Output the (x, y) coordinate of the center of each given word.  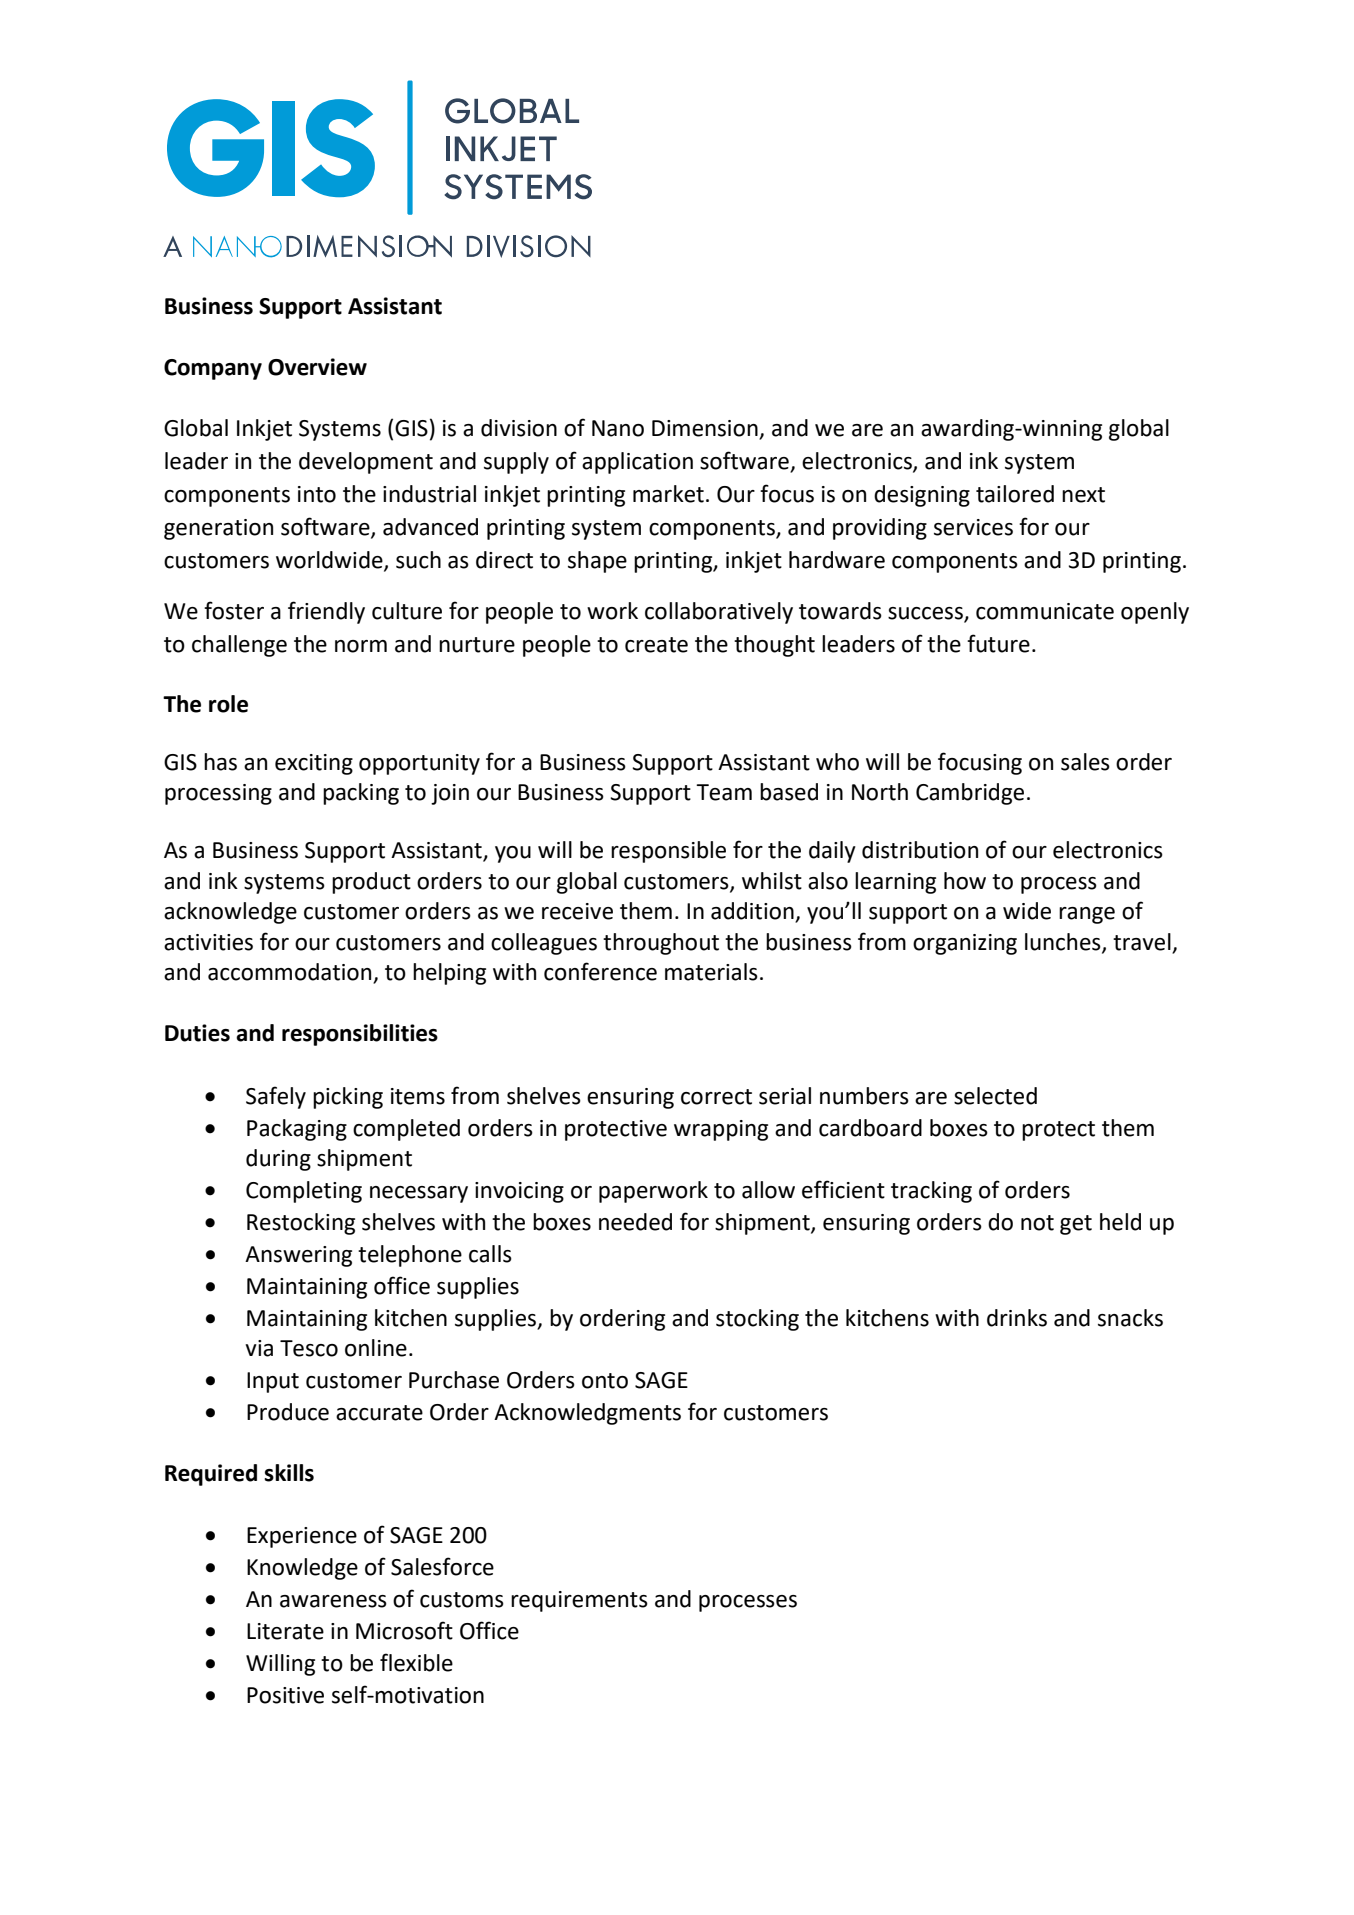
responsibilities (360, 1035)
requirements (579, 1601)
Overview (317, 367)
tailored (1015, 494)
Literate (285, 1631)
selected (995, 1096)
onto (605, 1381)
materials (711, 972)
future (998, 643)
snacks (1130, 1318)
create (656, 645)
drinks (1017, 1318)
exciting (314, 764)
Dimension (705, 428)
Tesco (309, 1348)
